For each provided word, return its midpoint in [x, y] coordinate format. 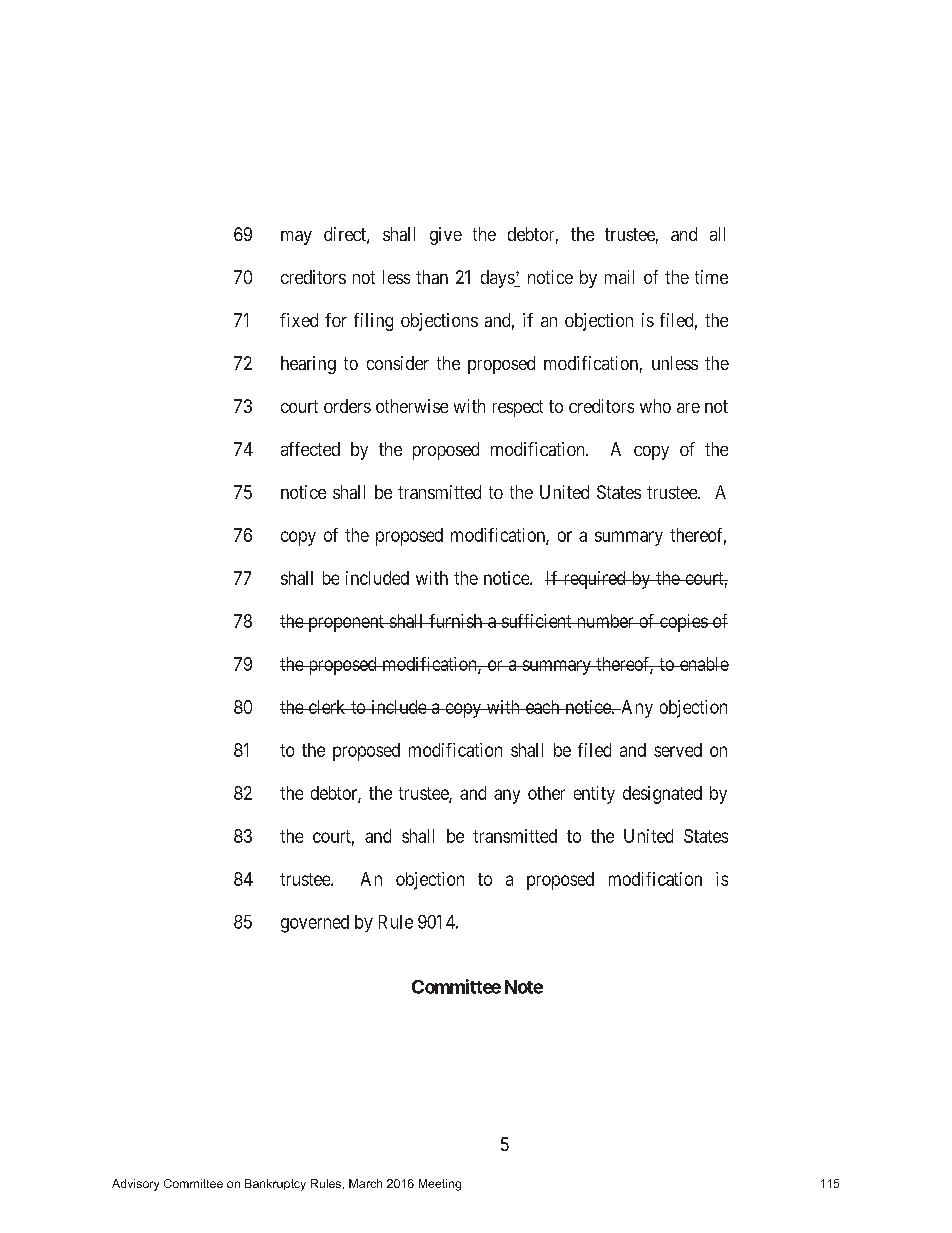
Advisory [135, 1185]
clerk [327, 707]
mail [619, 277]
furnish [455, 621]
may [296, 238]
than [432, 277]
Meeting [440, 1185]
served [678, 750]
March [365, 1183]
